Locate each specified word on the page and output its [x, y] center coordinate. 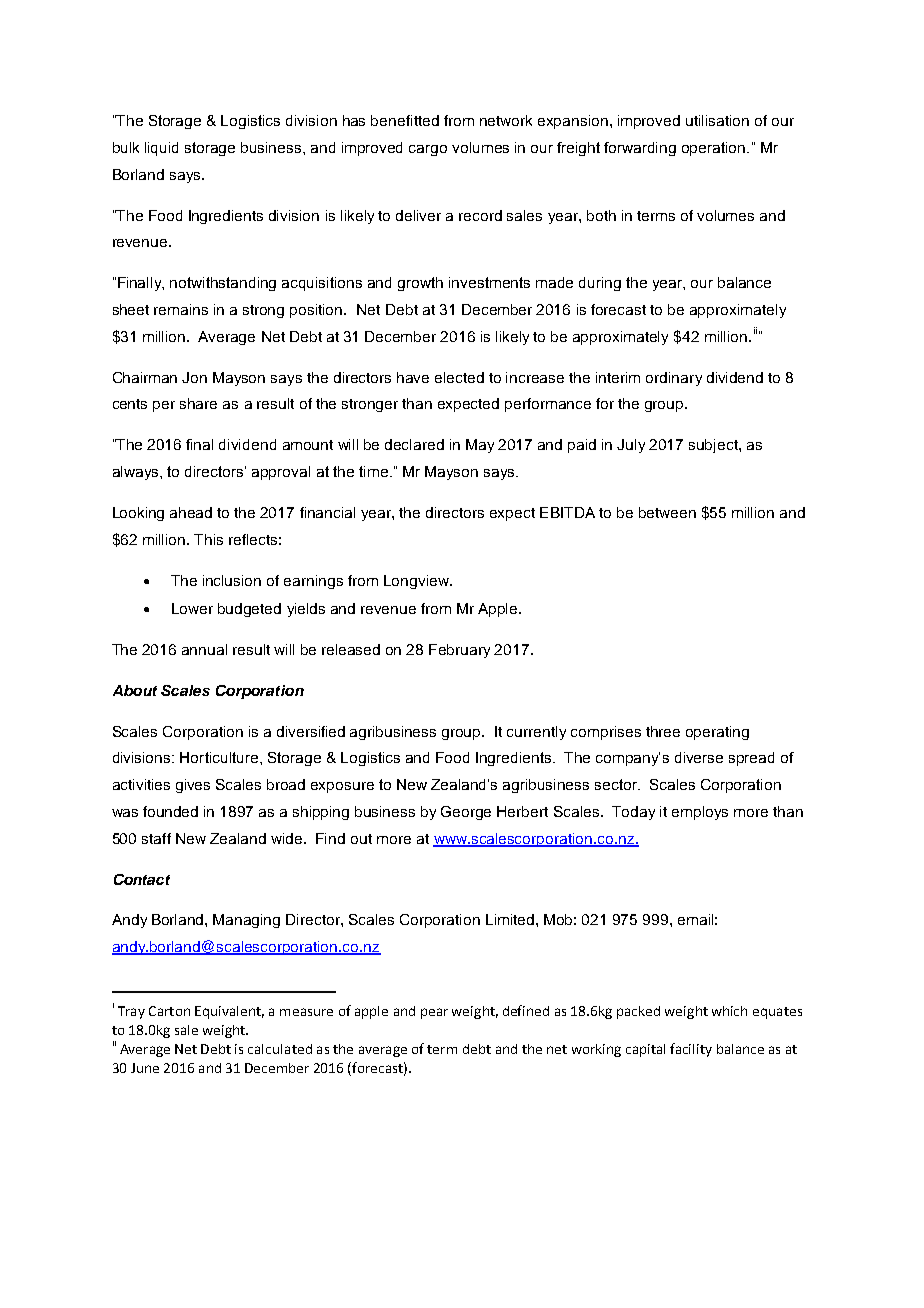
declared [414, 444]
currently [536, 733]
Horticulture [220, 757]
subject [714, 446]
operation [715, 149]
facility [691, 1050]
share [198, 403]
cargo [428, 150]
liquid [161, 149]
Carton [169, 1011]
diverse [699, 757]
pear [434, 1013]
